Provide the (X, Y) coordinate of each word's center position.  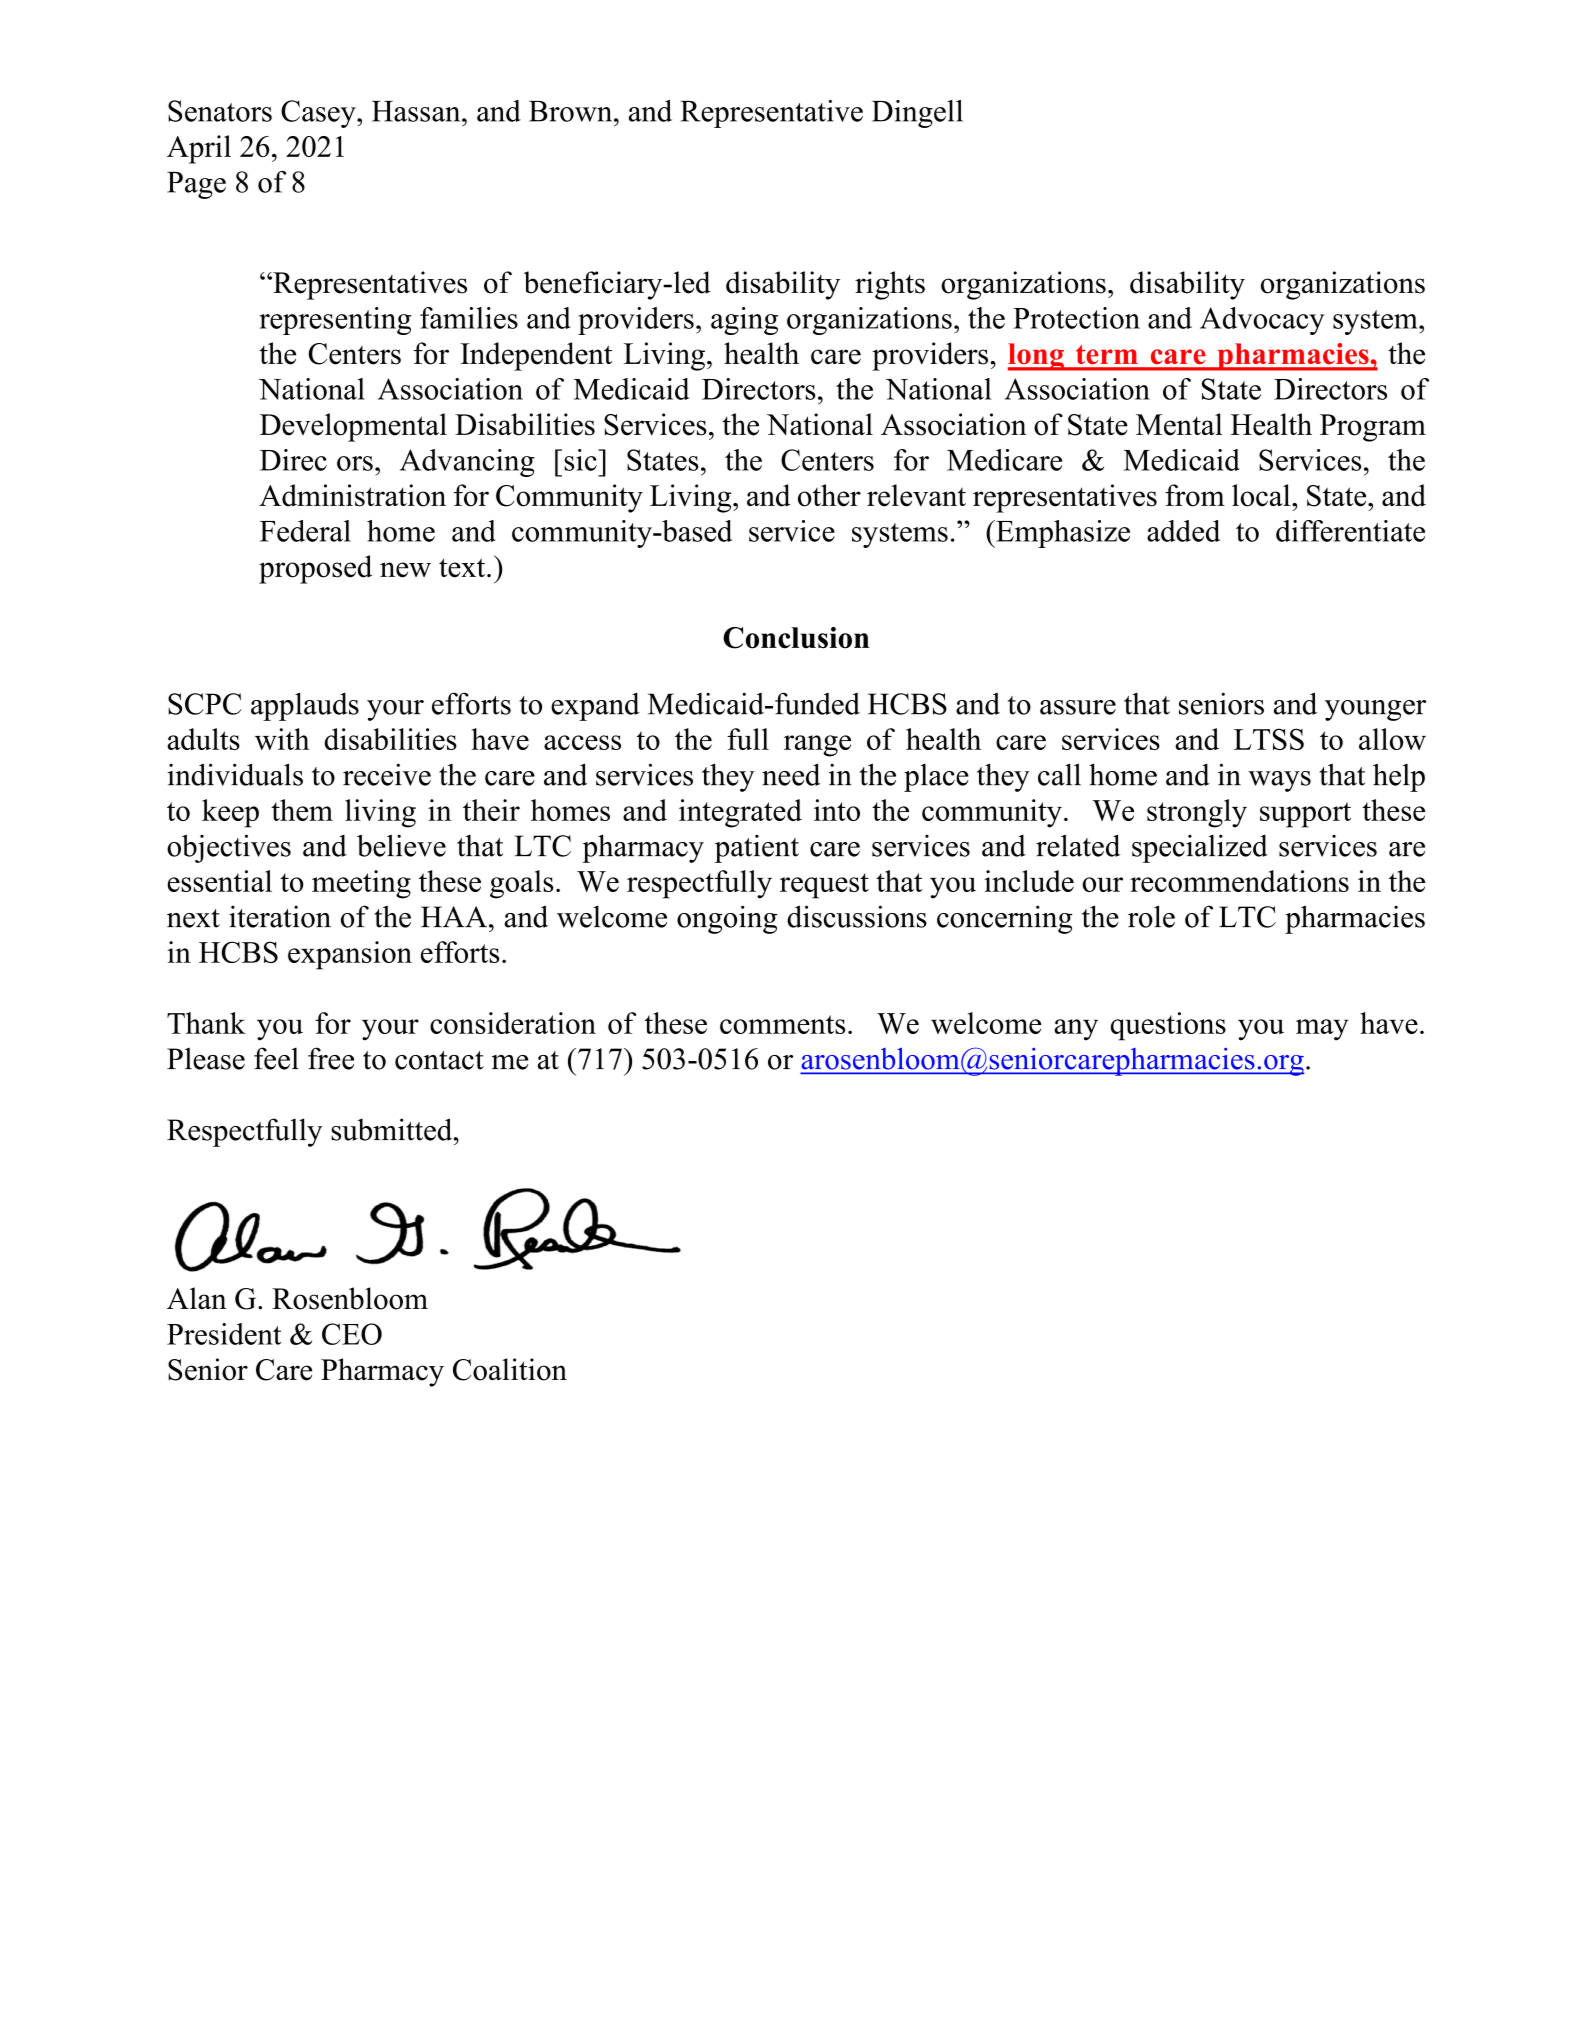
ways (1279, 781)
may (1322, 1030)
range (817, 746)
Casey (319, 114)
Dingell (917, 114)
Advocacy (1262, 321)
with (282, 739)
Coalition (510, 1369)
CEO (352, 1334)
